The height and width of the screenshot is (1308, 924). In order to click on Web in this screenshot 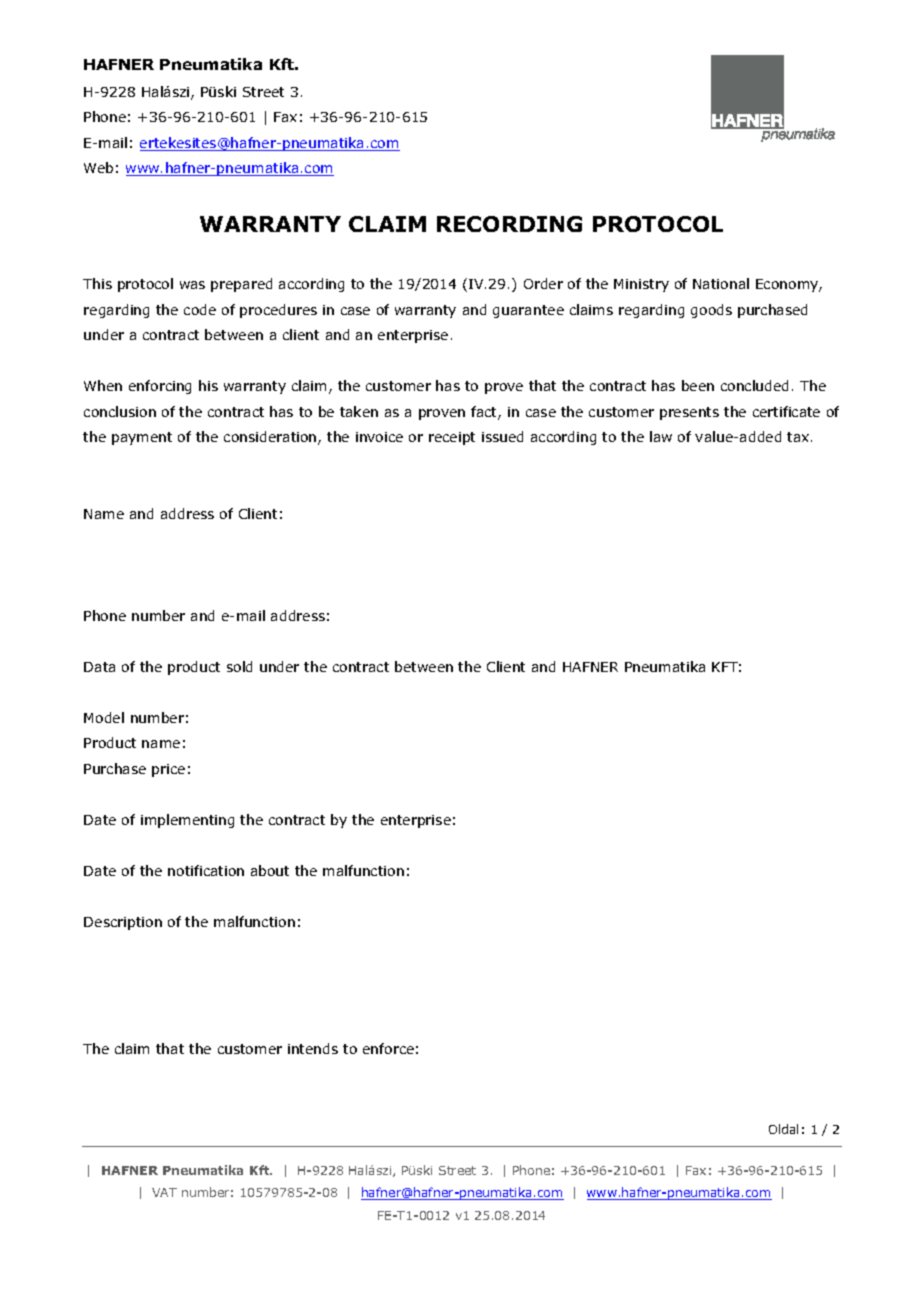, I will do `click(98, 167)`.
